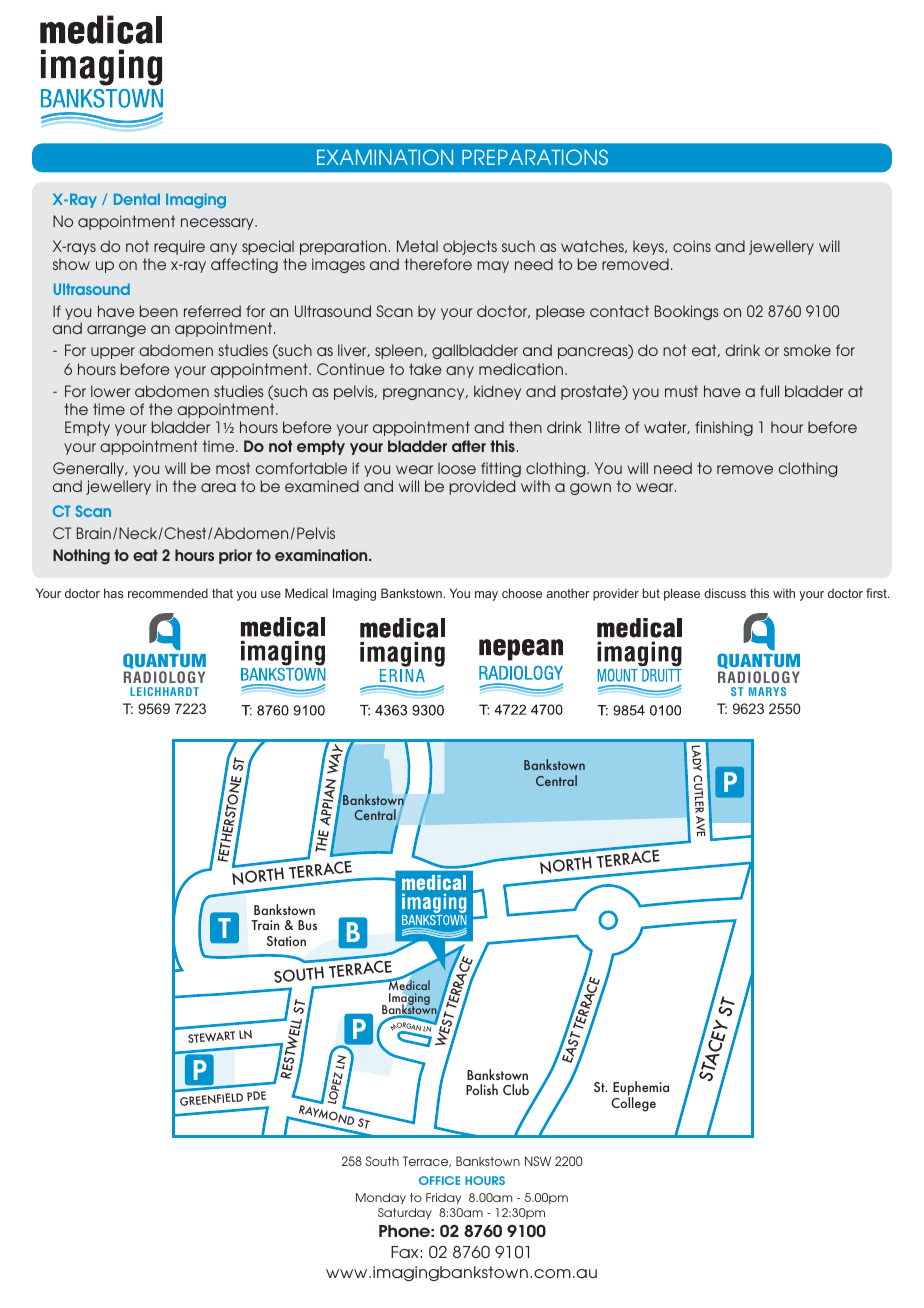 Image resolution: width=924 pixels, height=1308 pixels. I want to click on objects, so click(470, 247).
